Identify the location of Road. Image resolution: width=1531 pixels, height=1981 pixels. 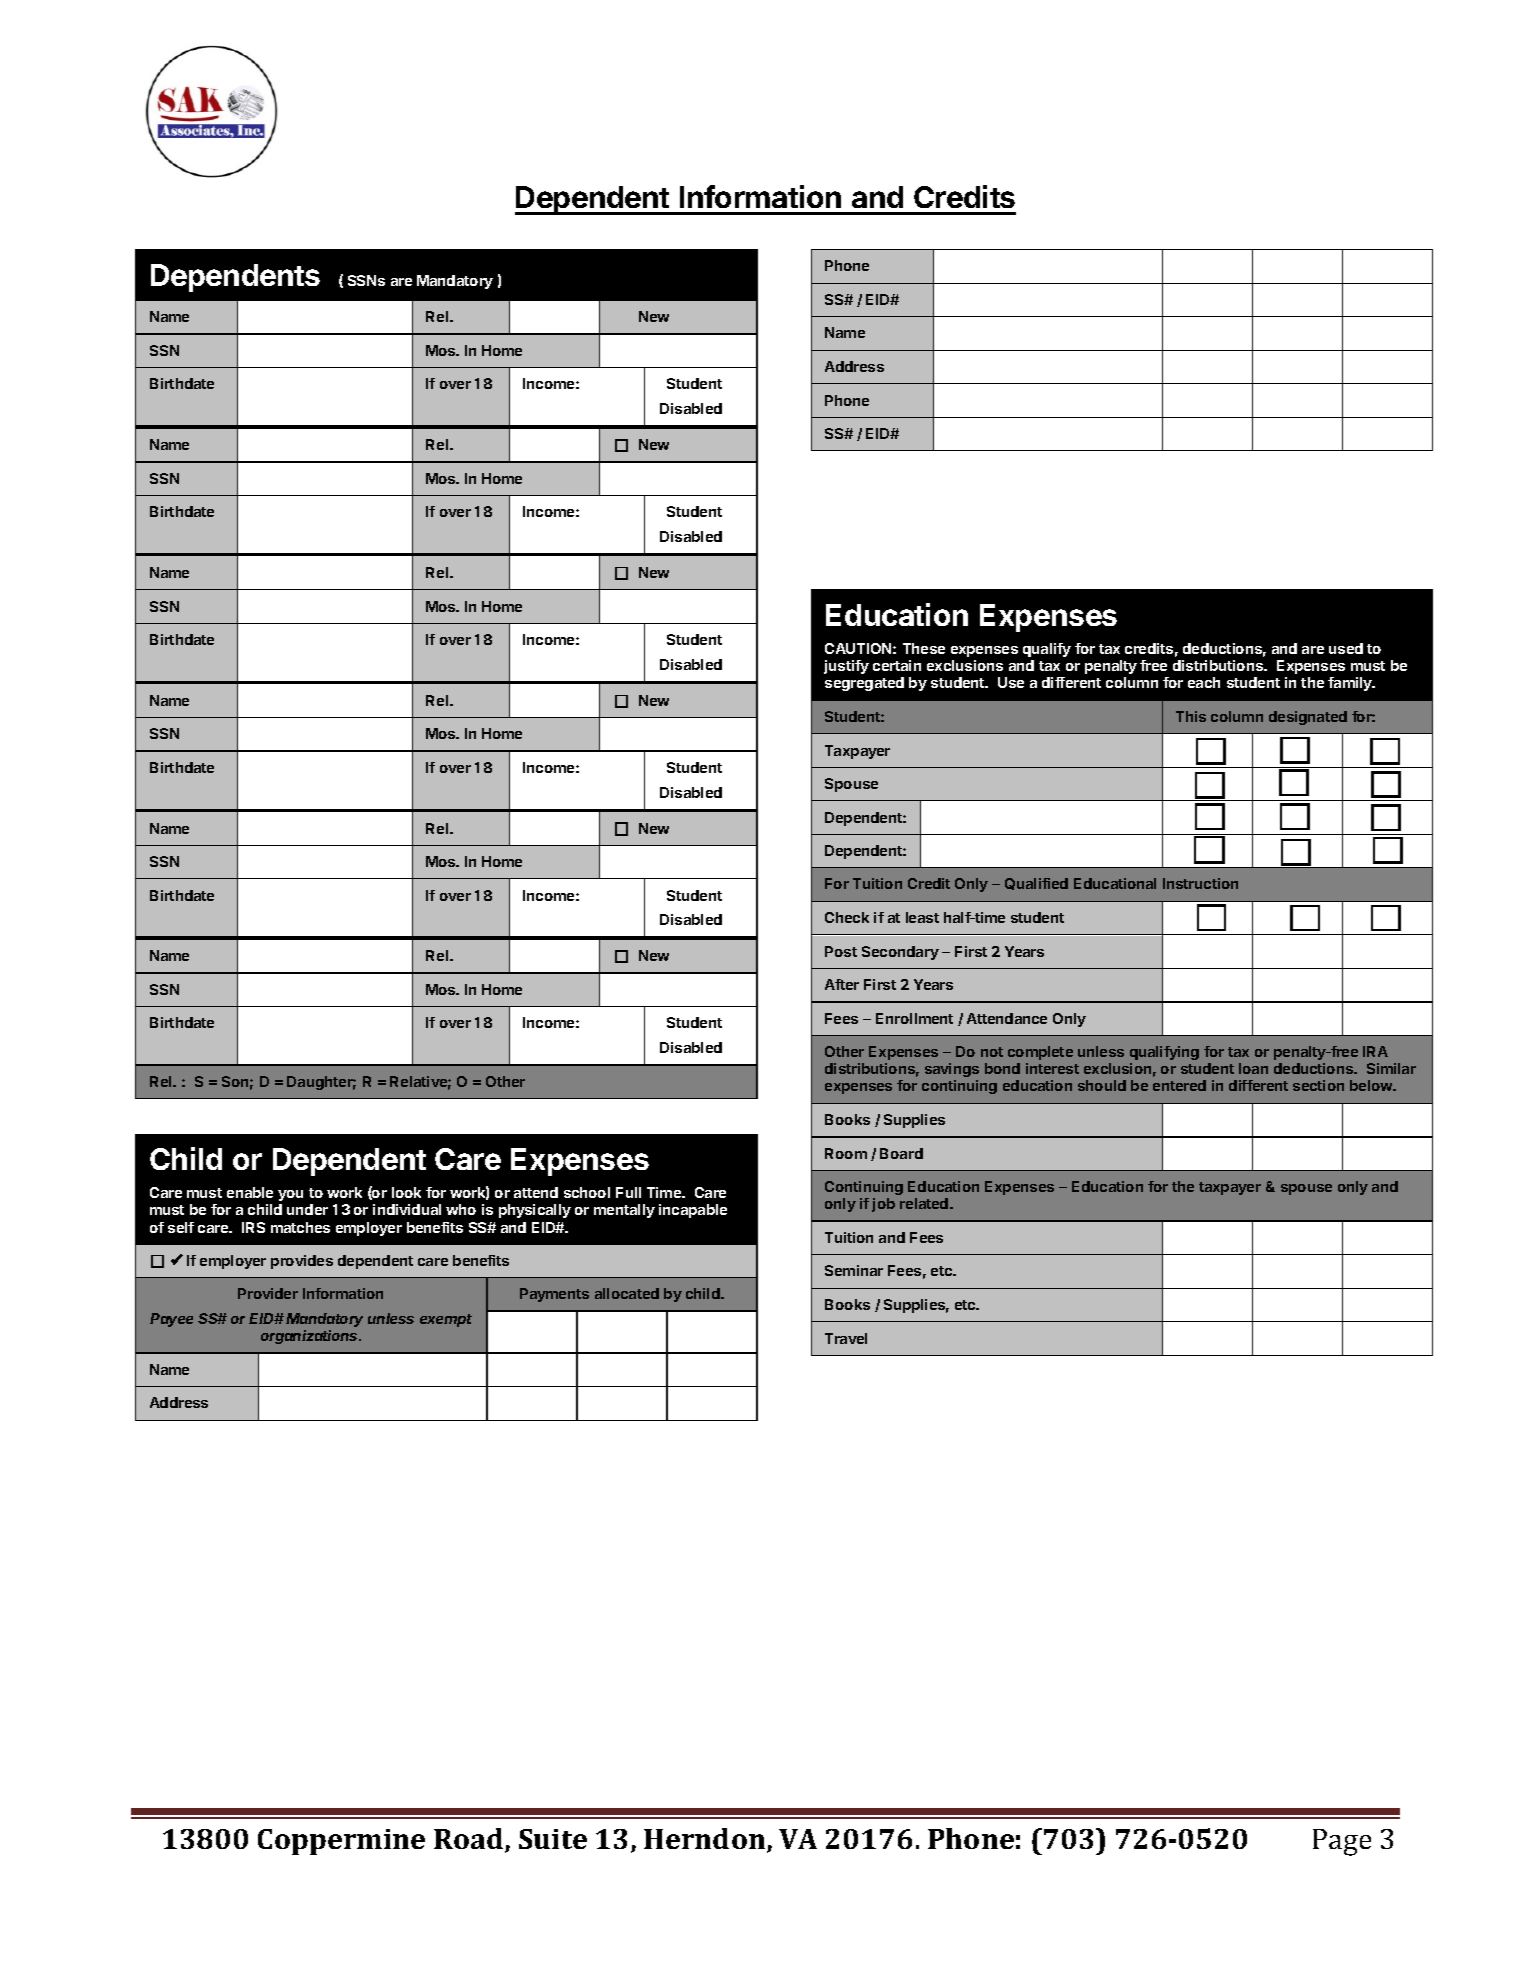
(470, 1840).
